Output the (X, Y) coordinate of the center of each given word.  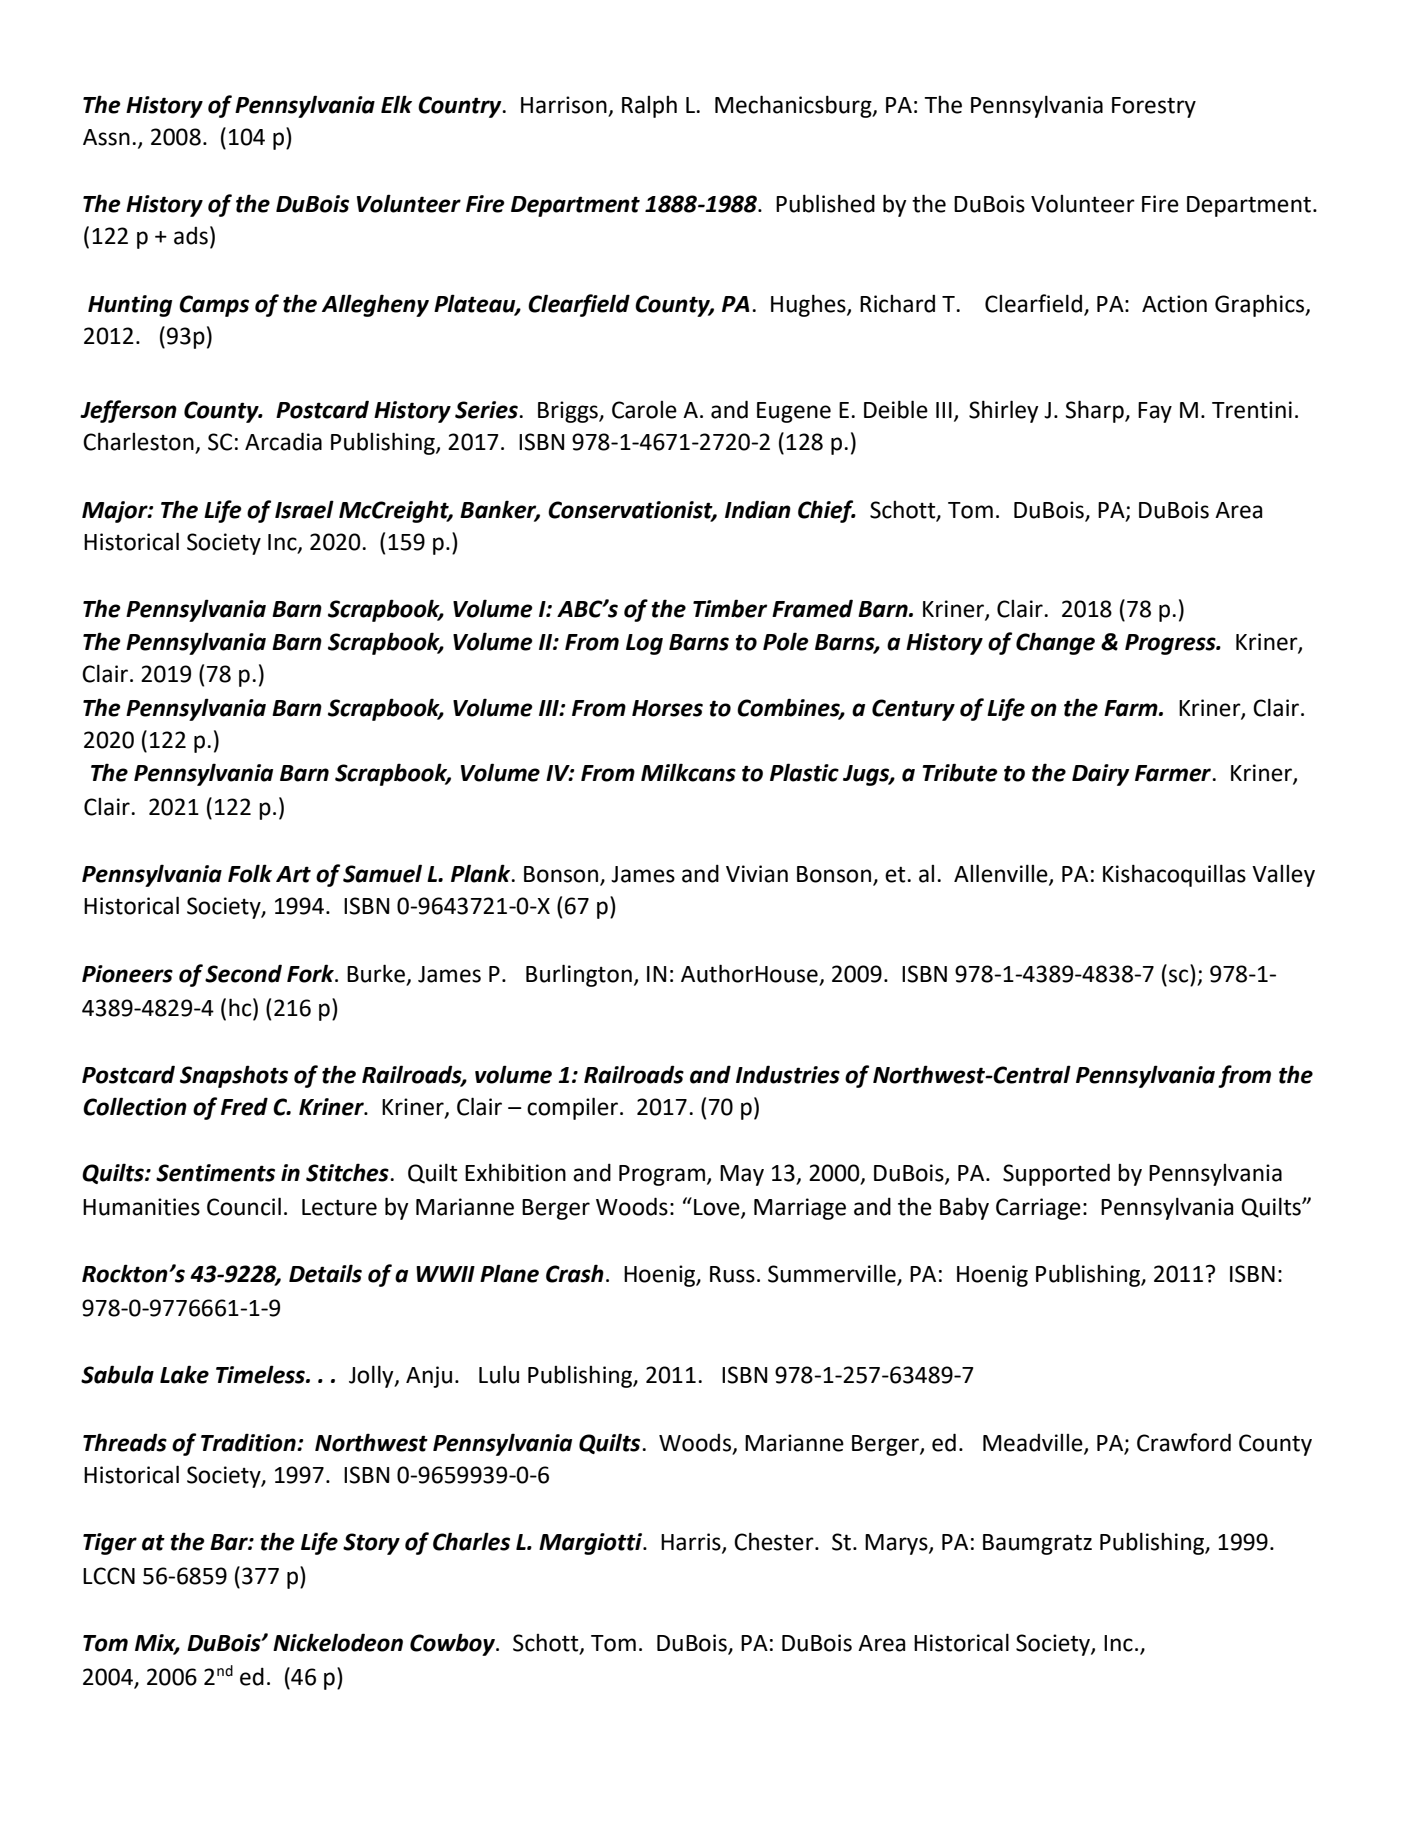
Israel (304, 509)
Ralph (649, 107)
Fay (1155, 412)
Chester (775, 1541)
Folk (250, 873)
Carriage (1038, 1209)
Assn (106, 137)
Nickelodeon (338, 1642)
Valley (1283, 876)
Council (244, 1206)
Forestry (1154, 107)
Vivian (757, 874)
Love (718, 1208)
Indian (758, 509)
